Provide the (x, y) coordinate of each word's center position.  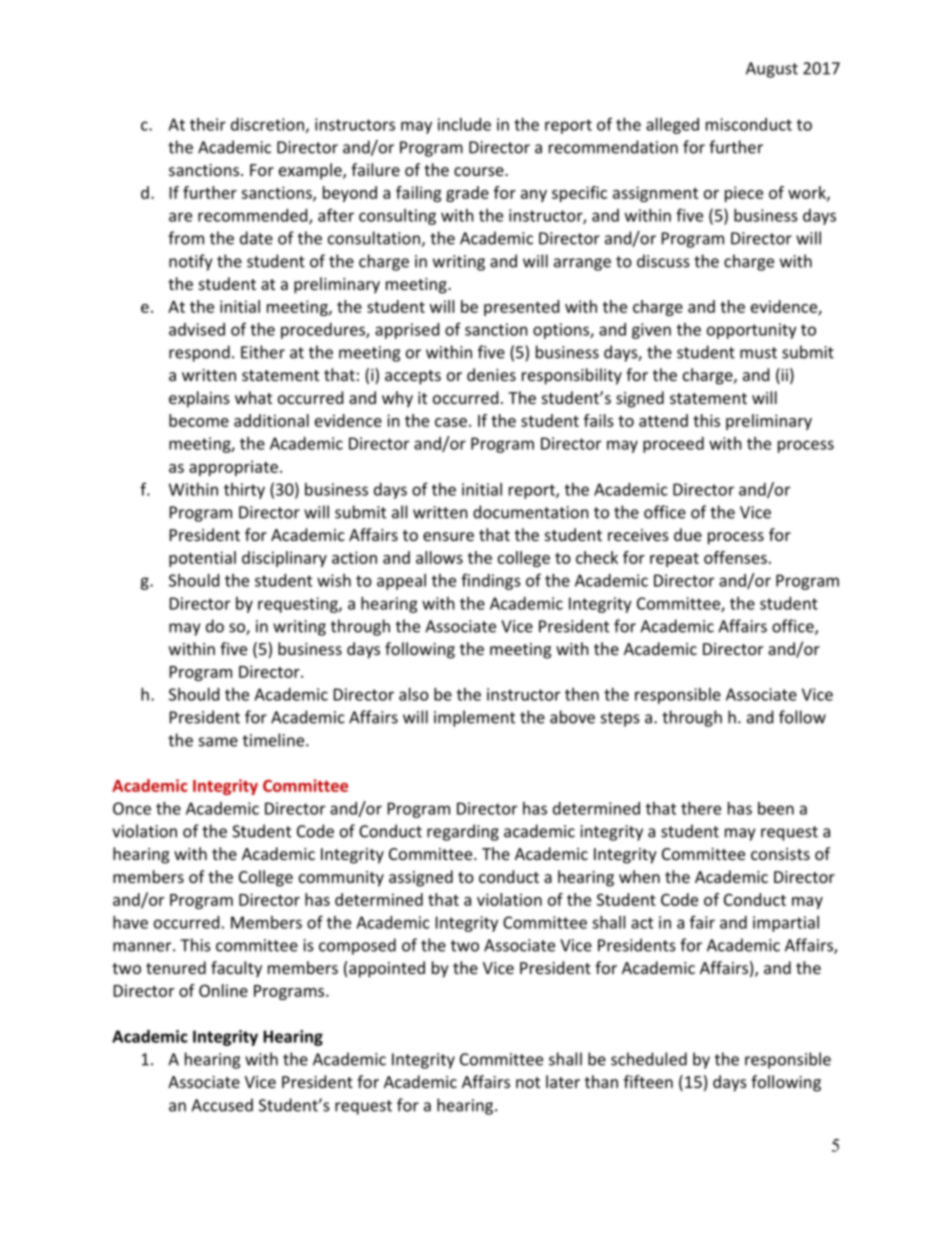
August (772, 70)
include (464, 124)
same (218, 742)
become (199, 420)
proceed (673, 445)
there (701, 808)
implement (474, 718)
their (208, 124)
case (451, 422)
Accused (222, 1105)
